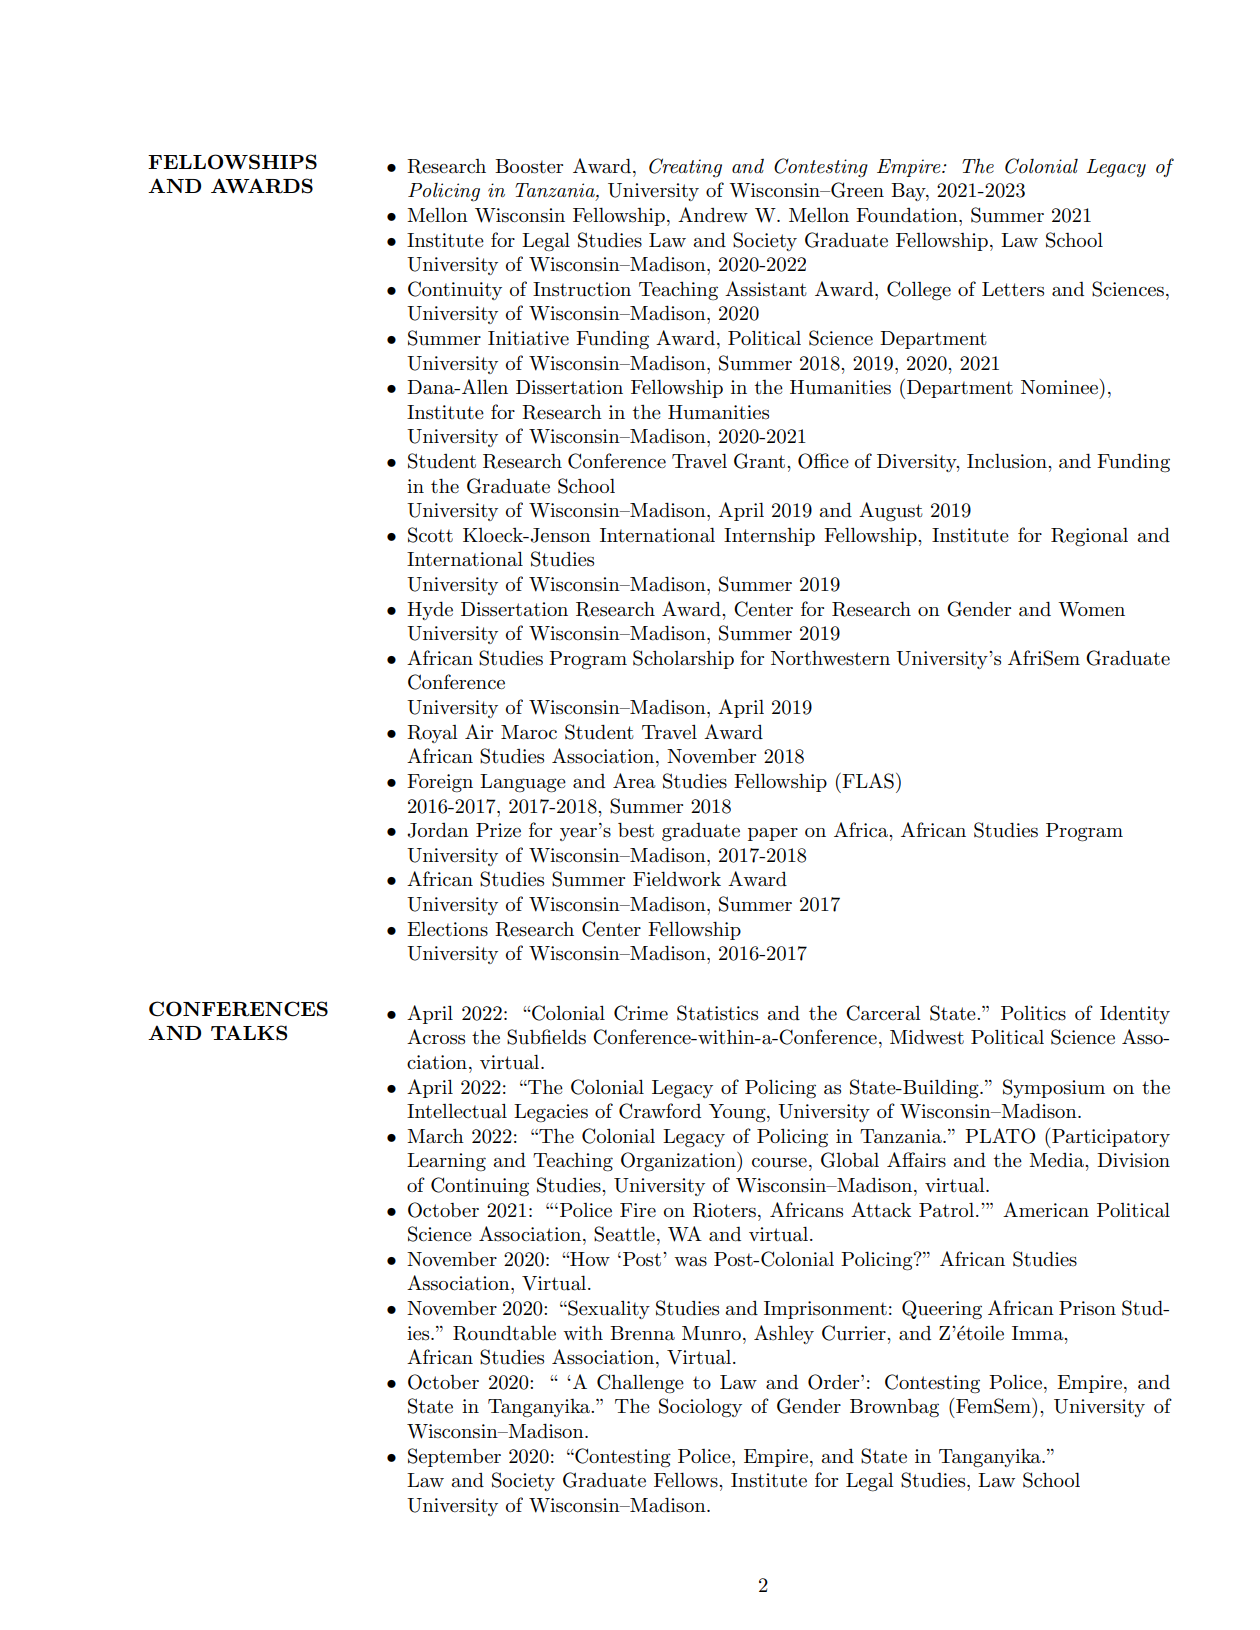  I want to click on Scholarship, so click(683, 659).
